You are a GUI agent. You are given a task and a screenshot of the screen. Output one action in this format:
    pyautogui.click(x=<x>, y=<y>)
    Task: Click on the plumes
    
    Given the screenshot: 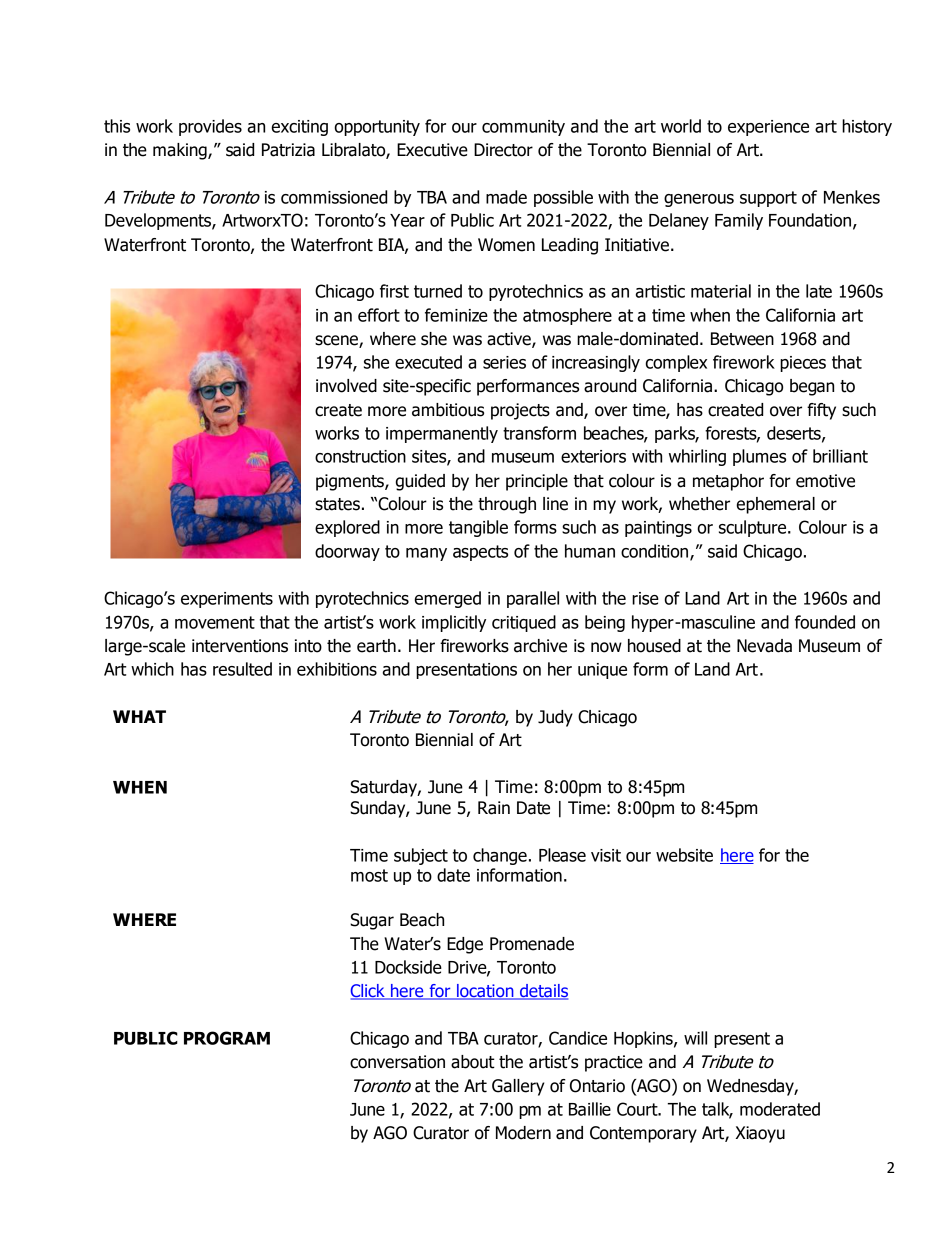 What is the action you would take?
    pyautogui.click(x=759, y=457)
